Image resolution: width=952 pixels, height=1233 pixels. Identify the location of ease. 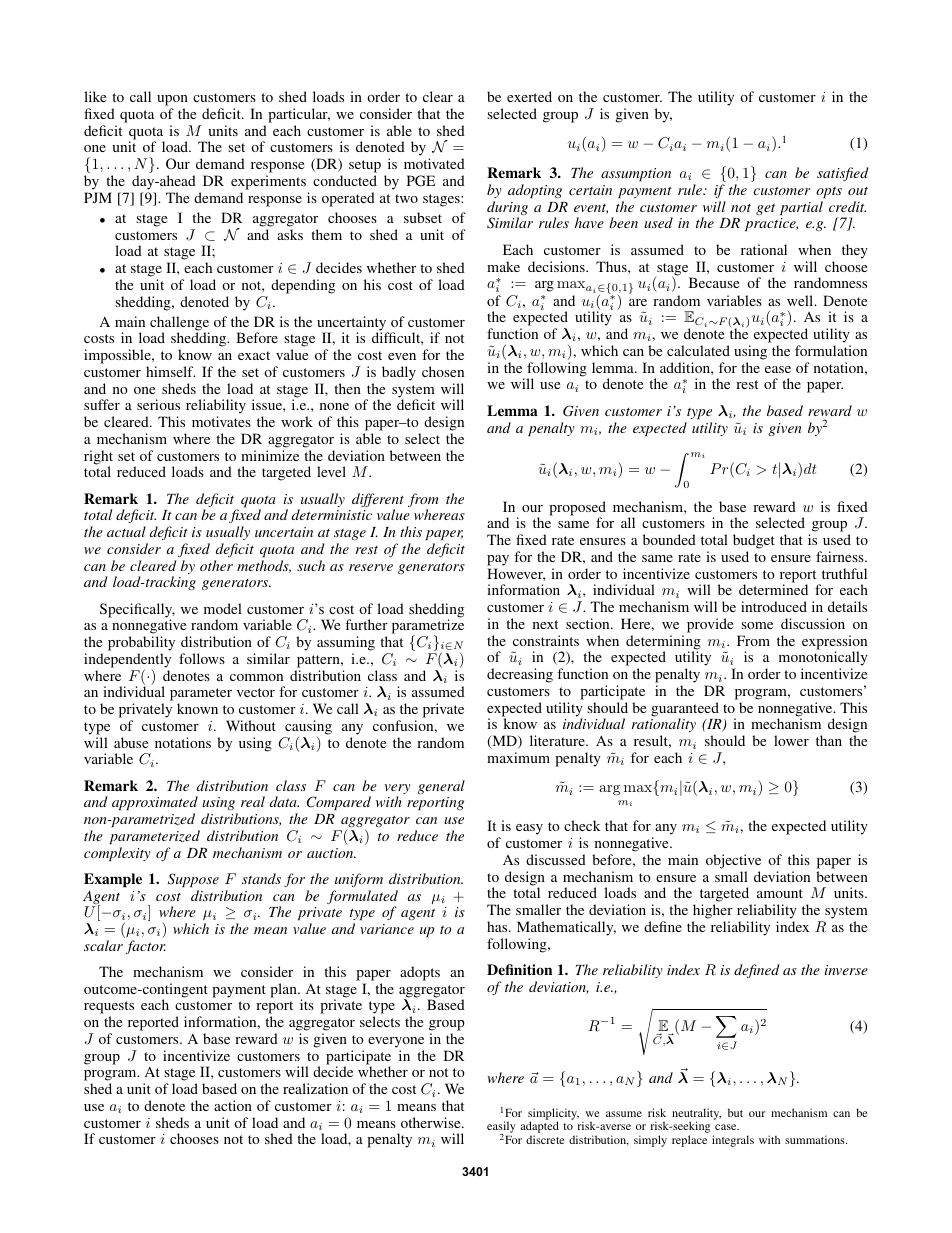
(778, 369).
